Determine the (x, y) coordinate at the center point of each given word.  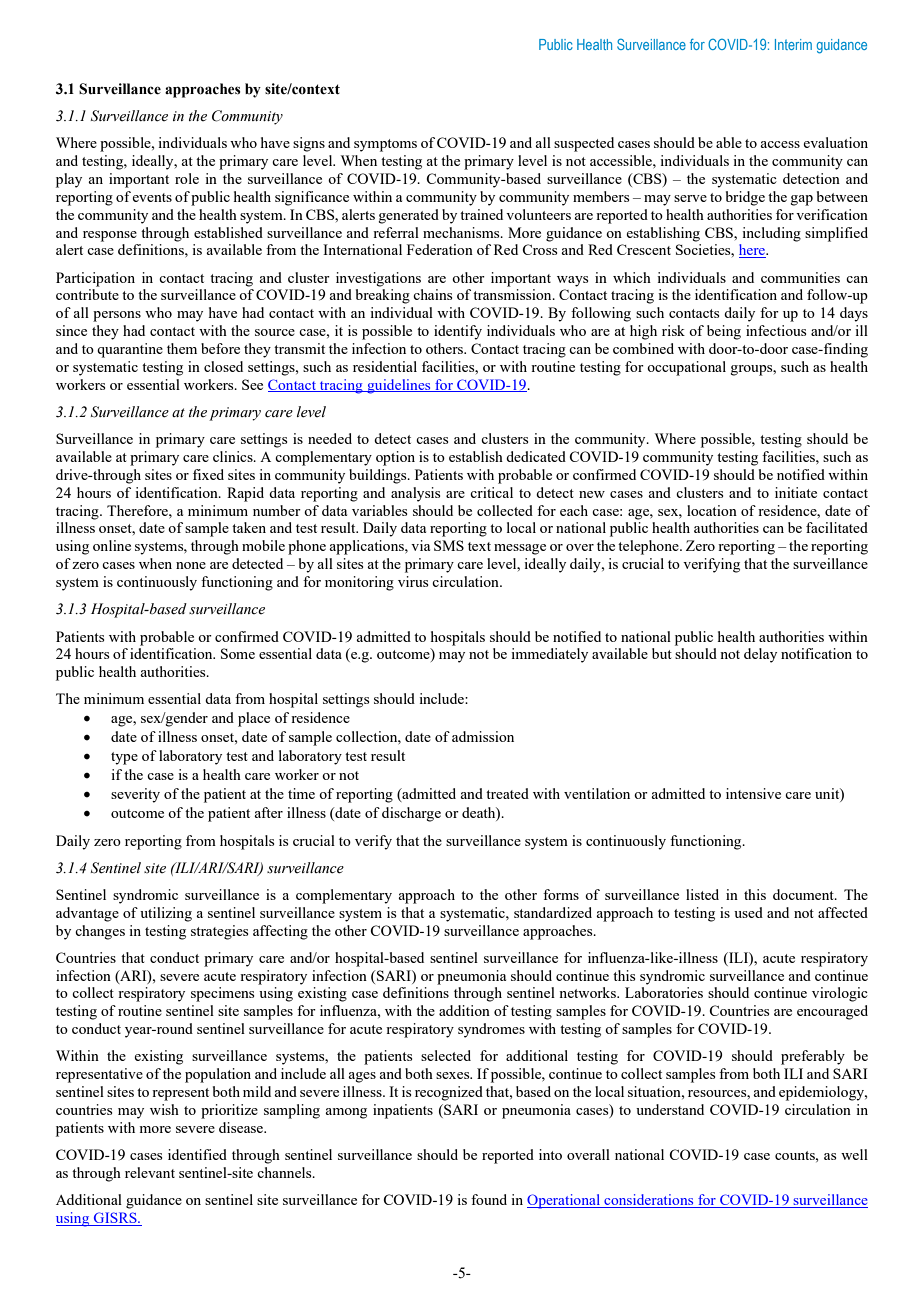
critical (491, 492)
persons (117, 316)
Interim (793, 44)
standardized (553, 912)
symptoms (385, 145)
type (124, 758)
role (187, 178)
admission (483, 736)
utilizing (166, 914)
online (112, 545)
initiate (796, 492)
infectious (776, 330)
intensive (753, 793)
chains (432, 294)
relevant (150, 1172)
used (748, 912)
